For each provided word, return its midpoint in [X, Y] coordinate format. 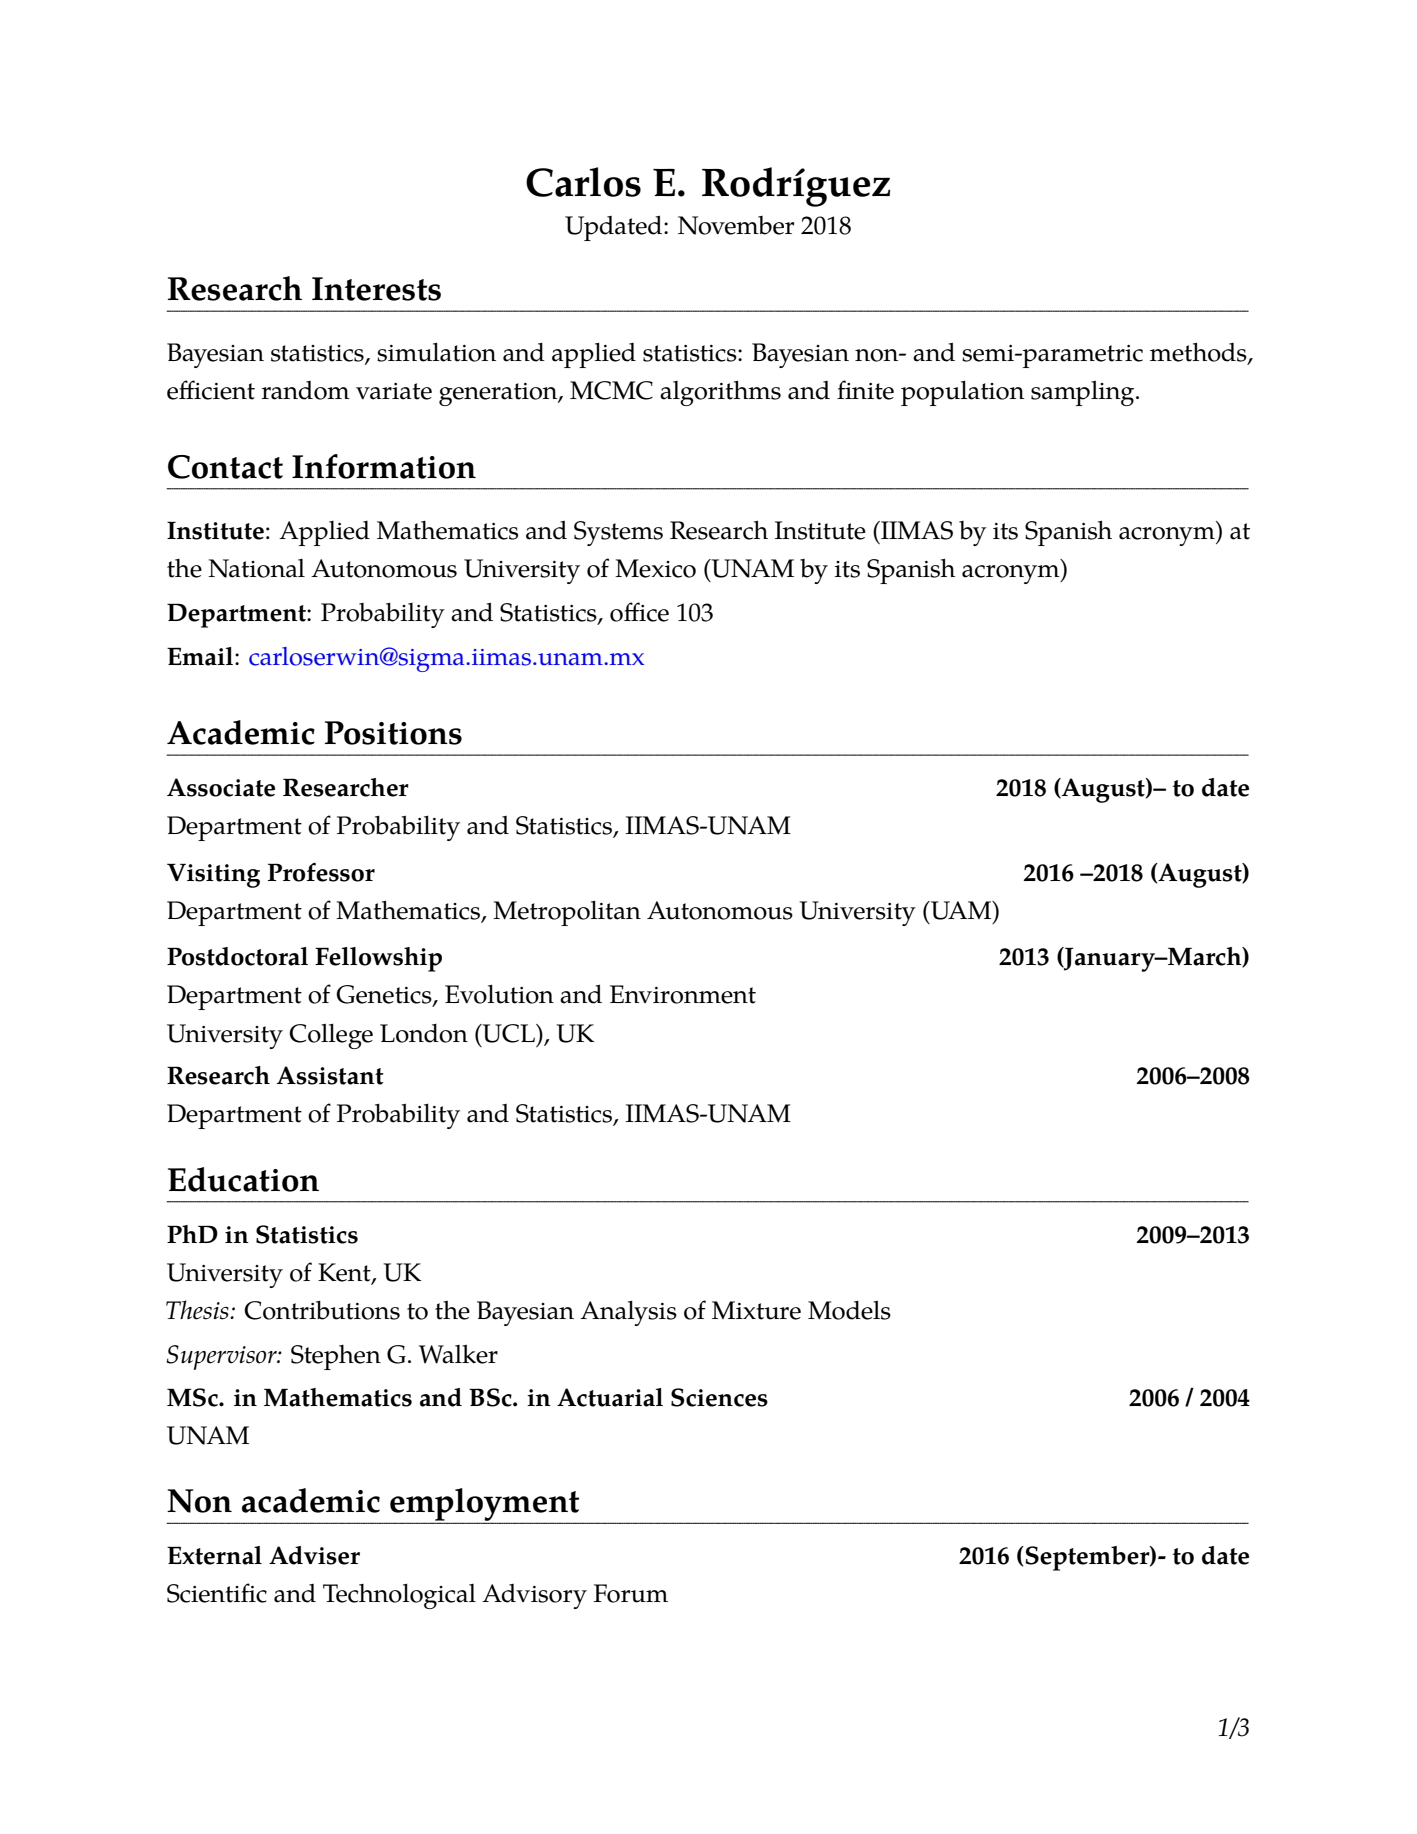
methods [1199, 353]
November [736, 225]
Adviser [314, 1555]
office [639, 612]
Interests [376, 289]
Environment [683, 994]
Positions [393, 733]
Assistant [330, 1075]
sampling [1084, 393]
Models [849, 1310]
